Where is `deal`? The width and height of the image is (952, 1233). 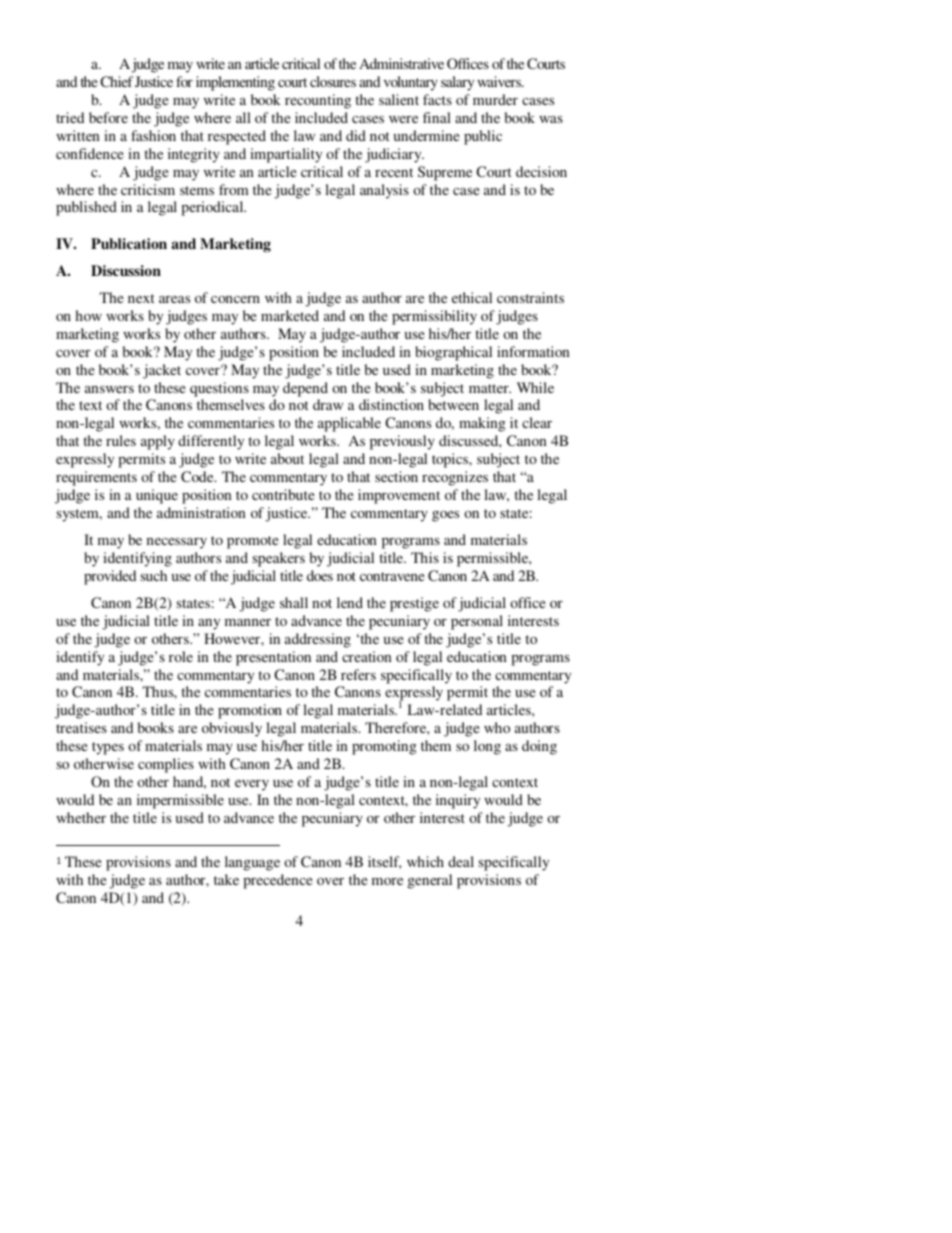 deal is located at coordinates (461, 861).
